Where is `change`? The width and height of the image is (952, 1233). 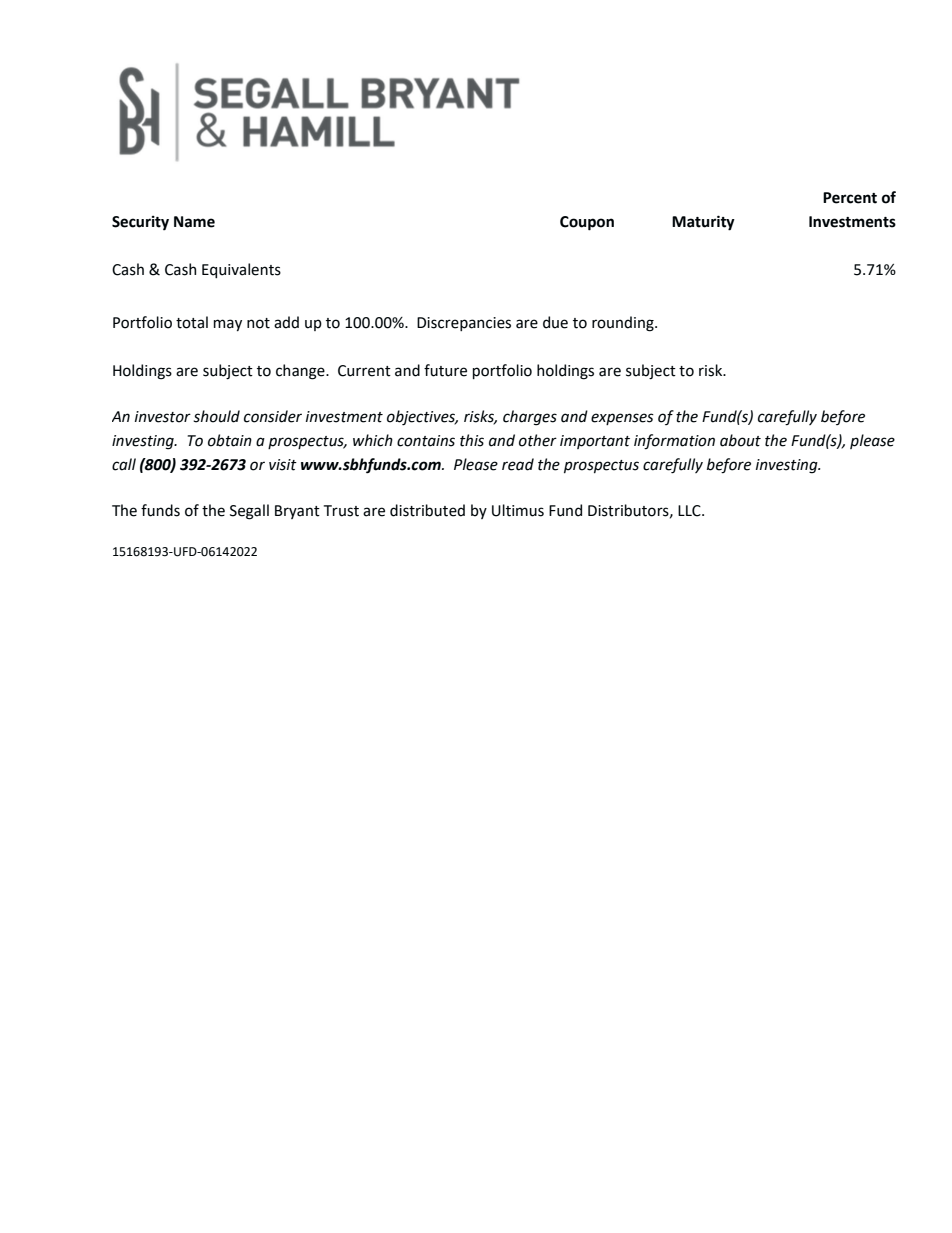
change is located at coordinates (301, 372).
